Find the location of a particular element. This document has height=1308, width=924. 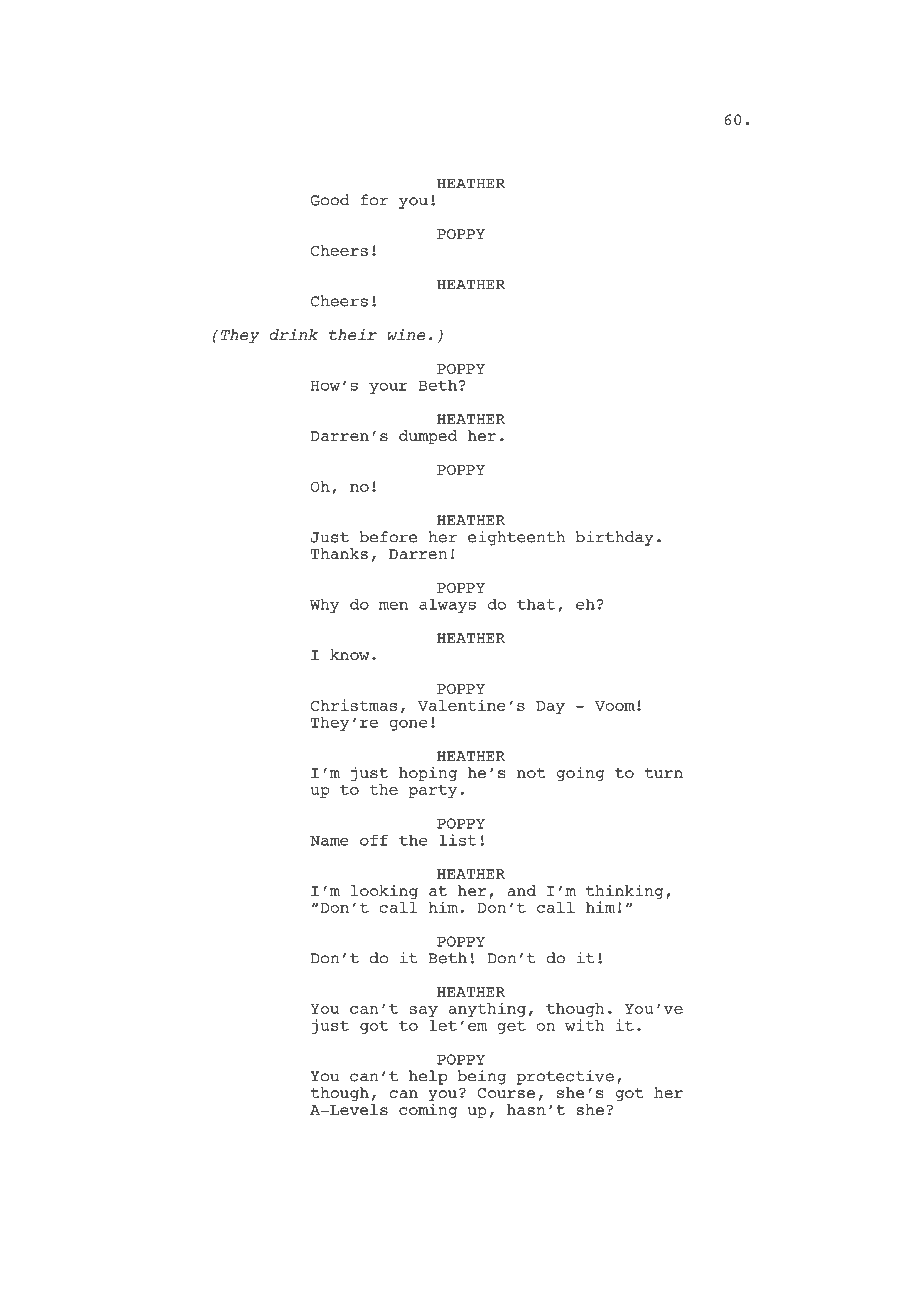

wine is located at coordinates (406, 334).
